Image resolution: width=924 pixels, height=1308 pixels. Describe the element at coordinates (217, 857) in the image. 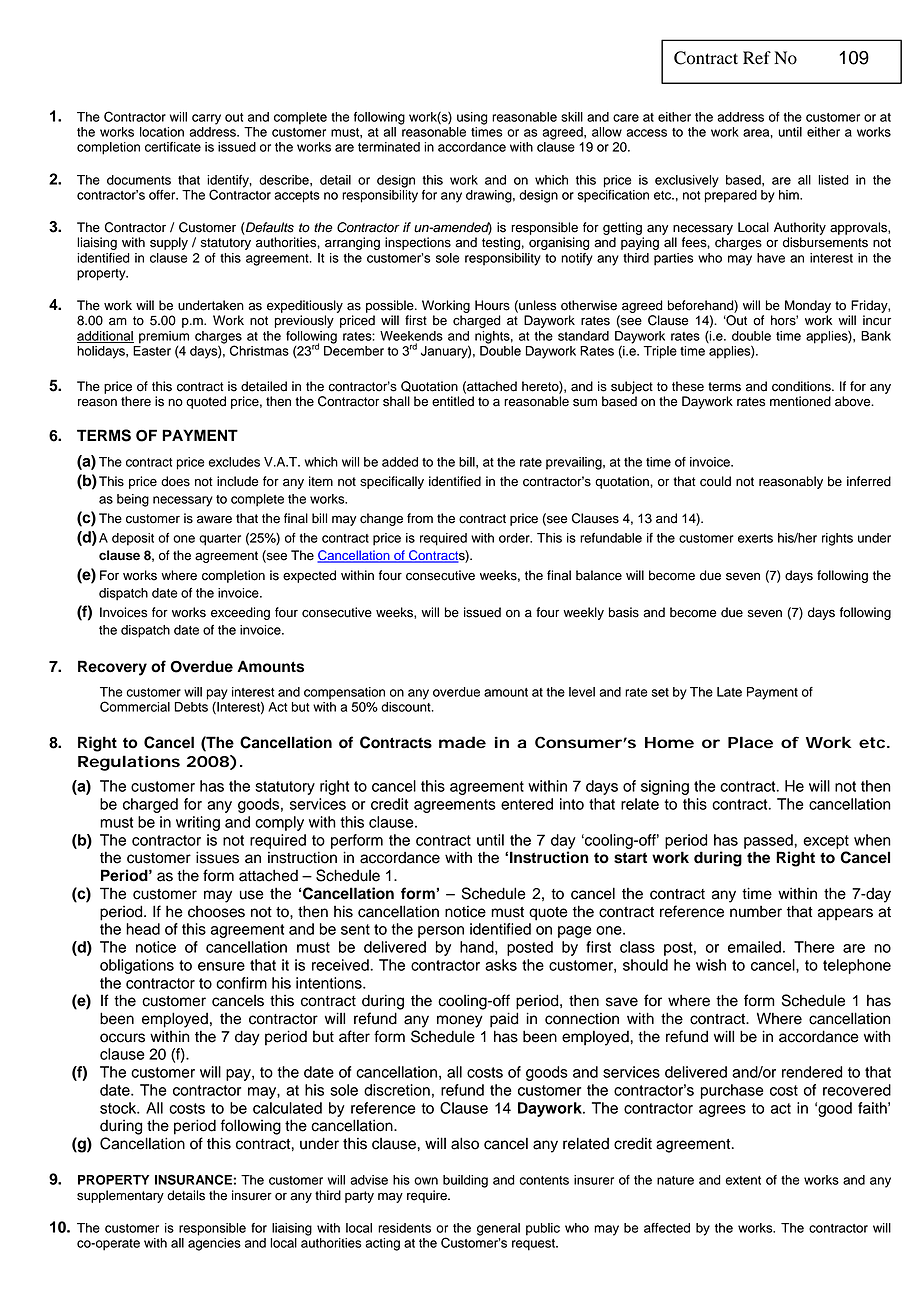

I see `issues` at that location.
